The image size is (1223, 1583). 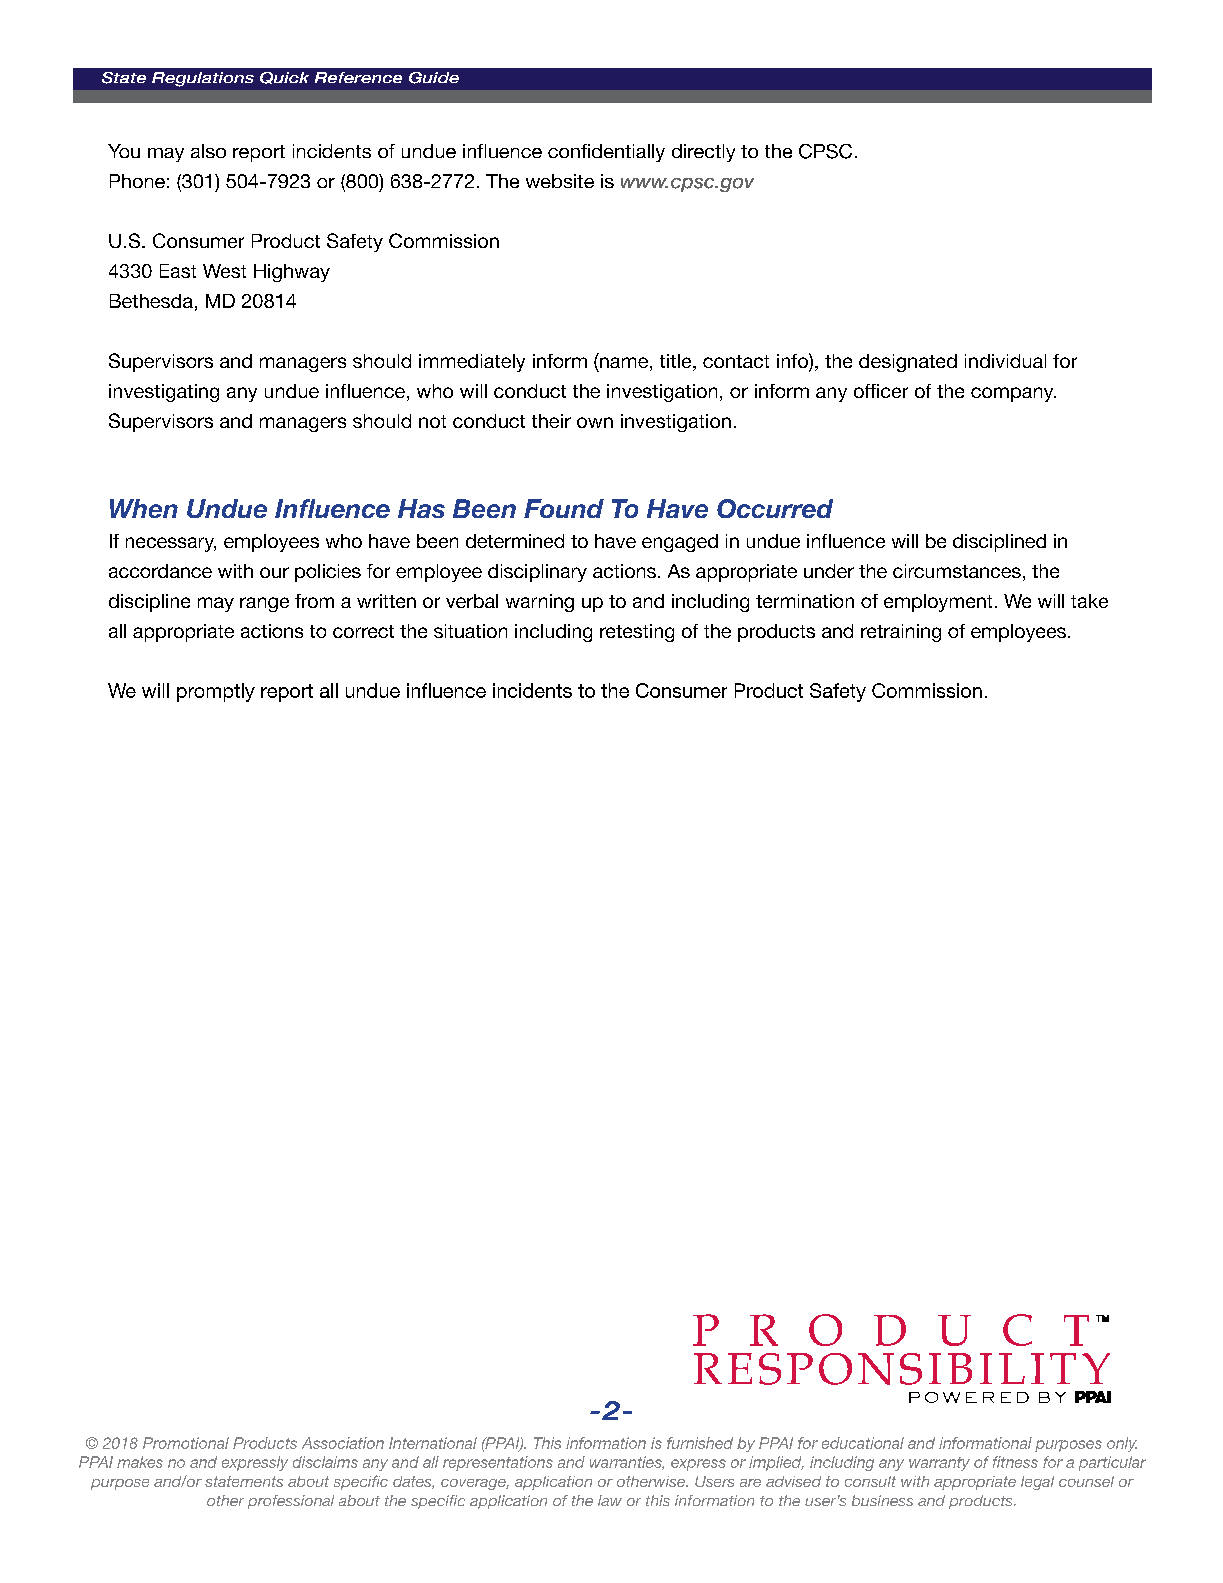 What do you see at coordinates (637, 633) in the screenshot?
I see `retesting` at bounding box center [637, 633].
